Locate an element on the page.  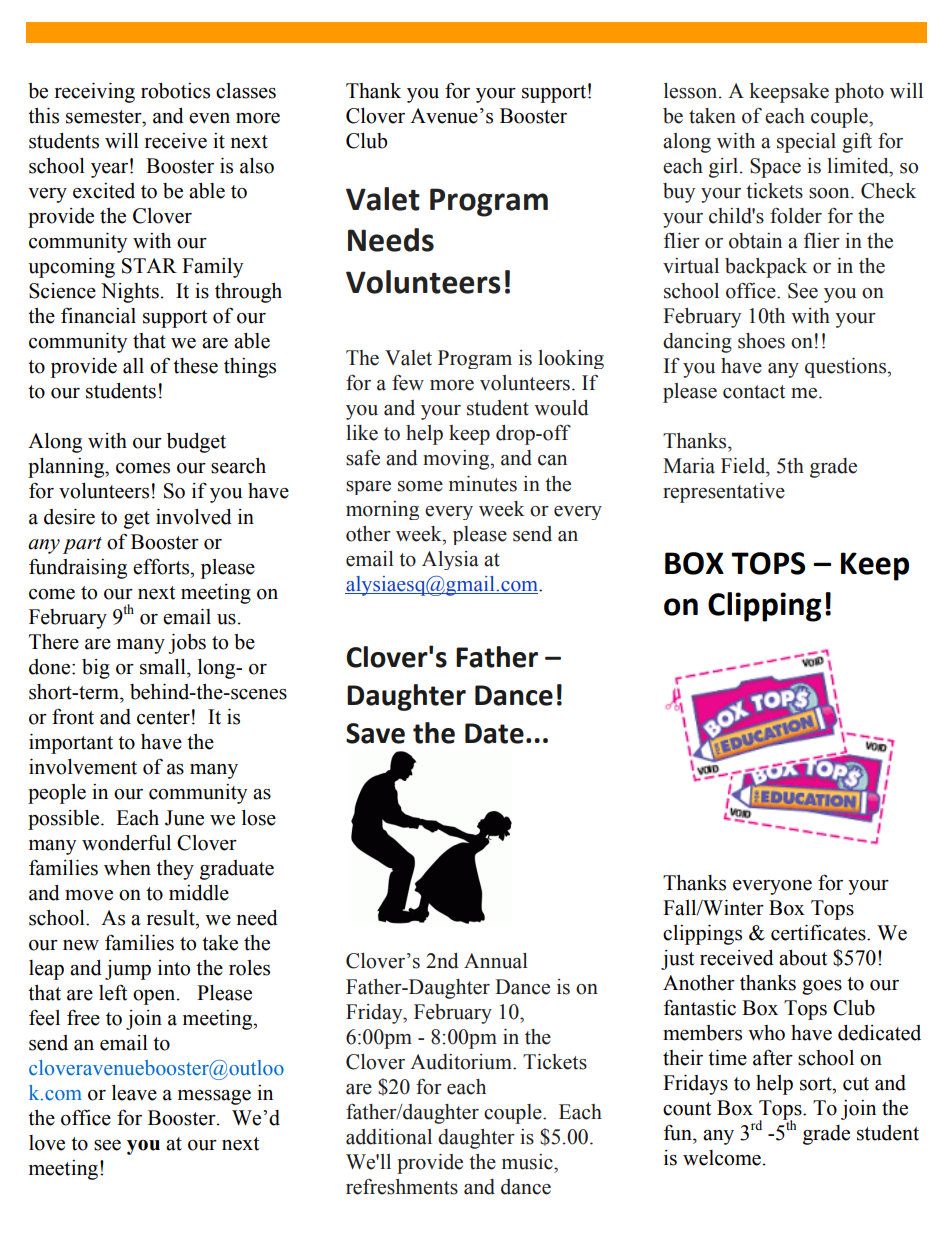
special is located at coordinates (806, 143).
